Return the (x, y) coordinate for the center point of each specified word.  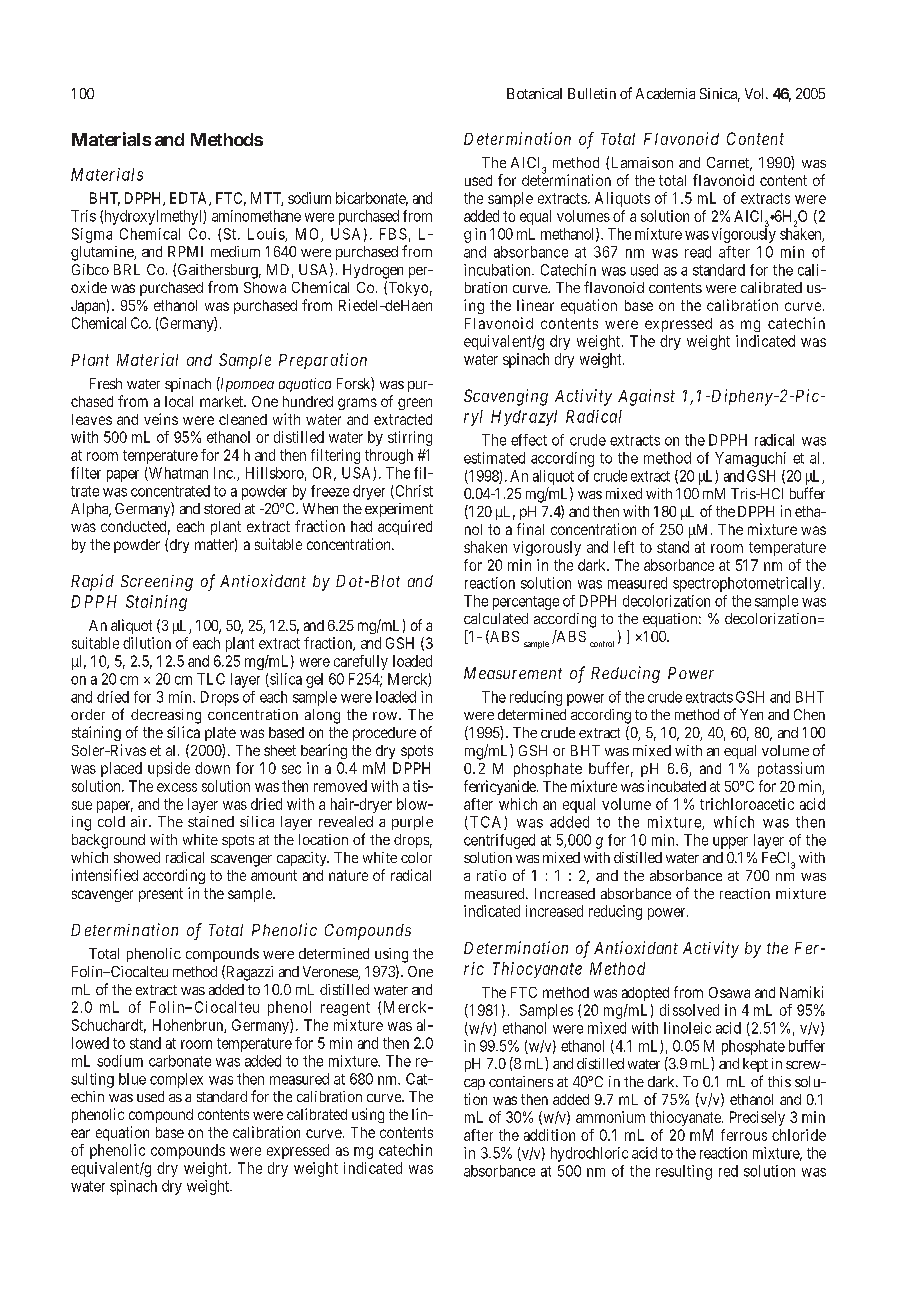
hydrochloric (589, 1154)
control (602, 644)
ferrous (744, 1135)
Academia (665, 93)
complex (176, 1080)
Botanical (534, 93)
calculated (496, 618)
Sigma (92, 235)
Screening (157, 583)
